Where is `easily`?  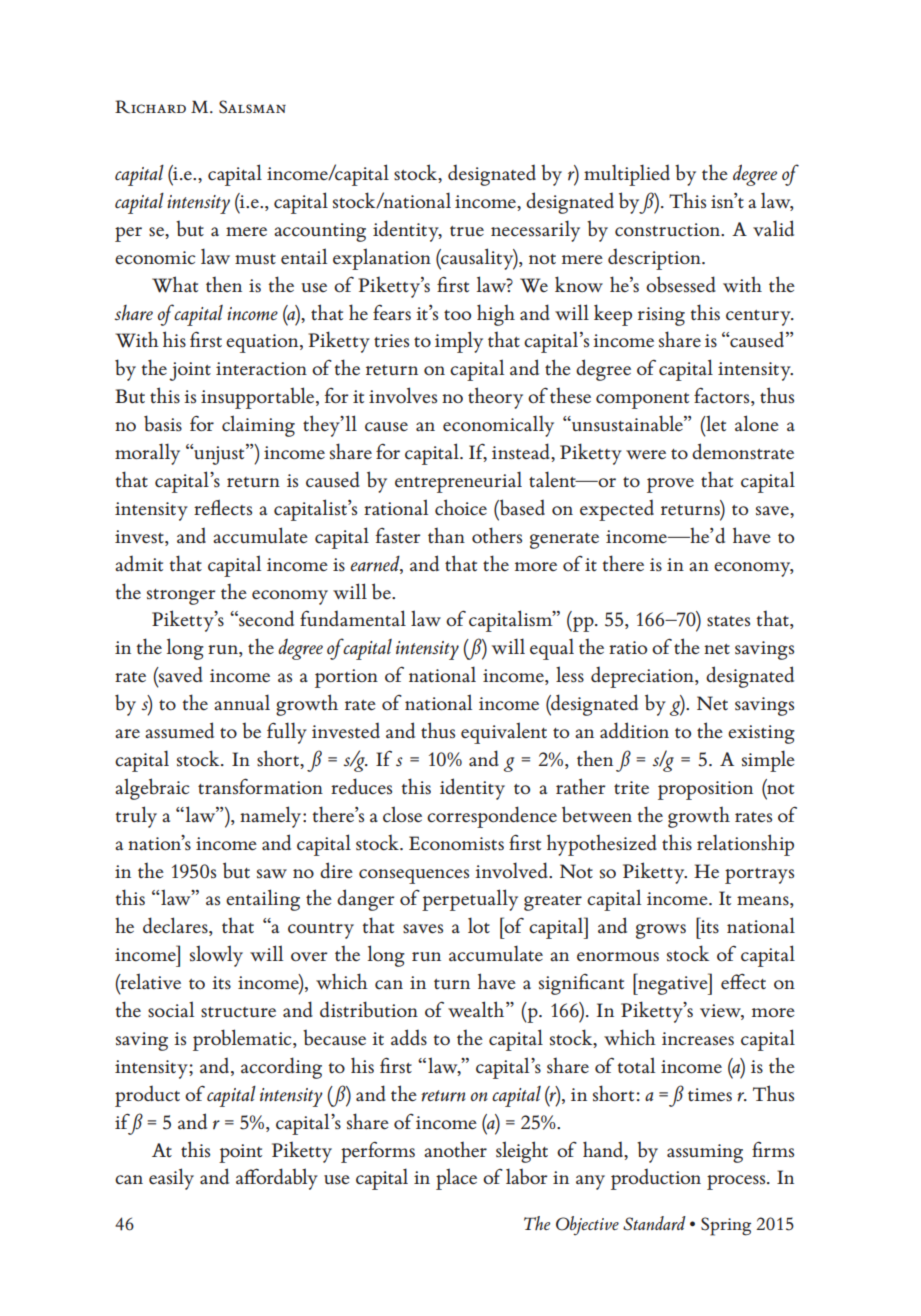 easily is located at coordinates (171, 1179).
